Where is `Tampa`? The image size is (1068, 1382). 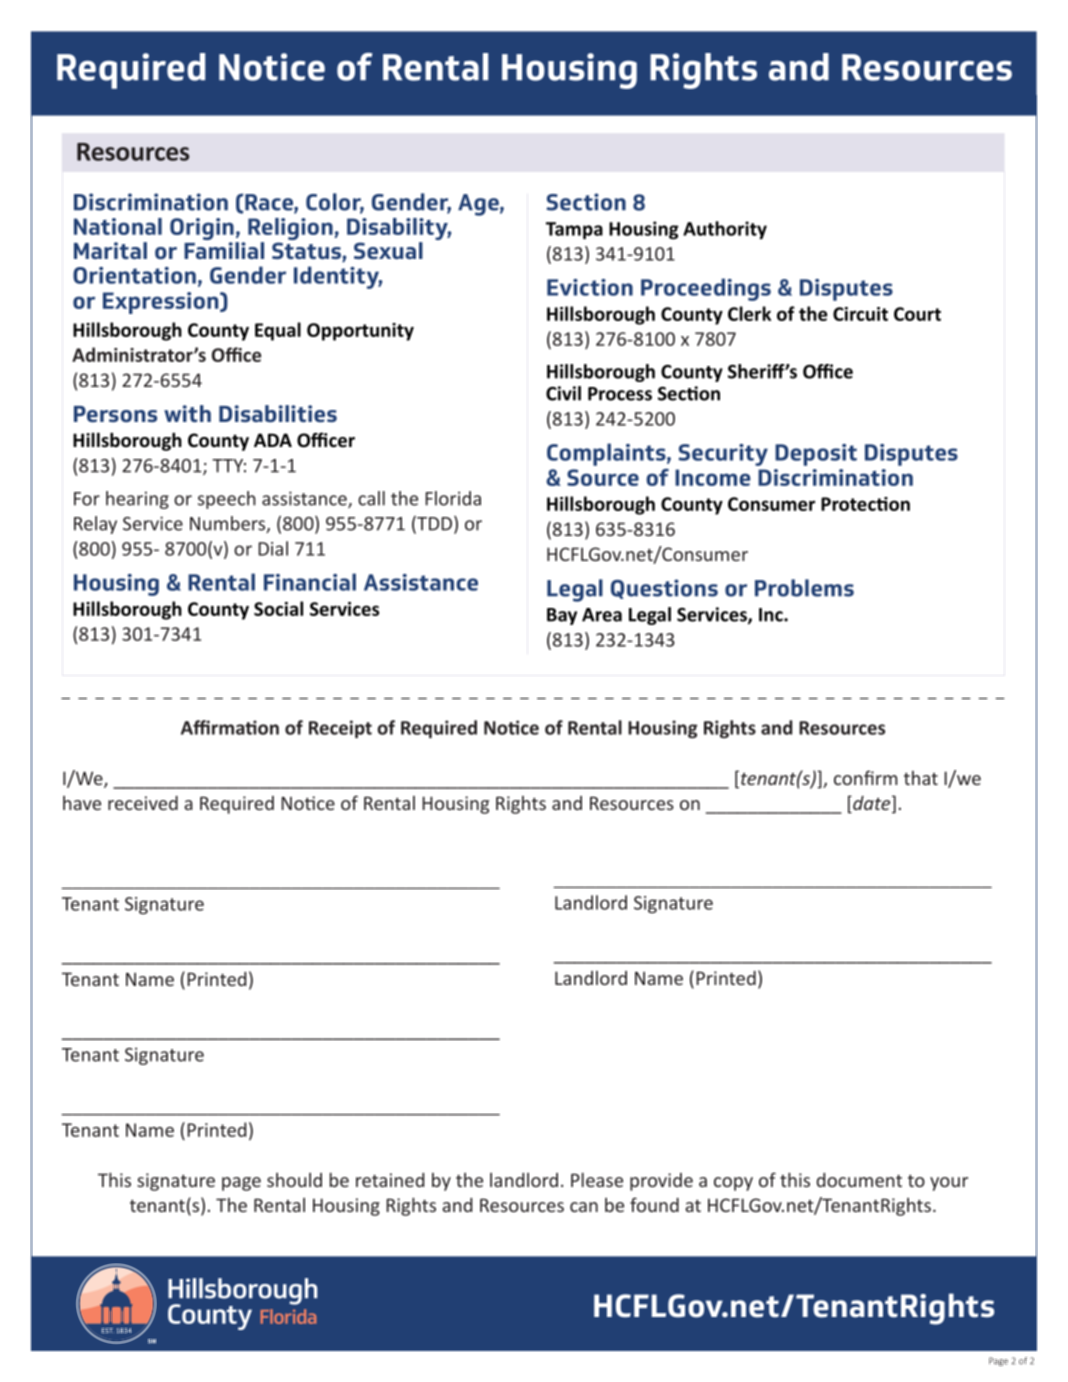 Tampa is located at coordinates (574, 231).
